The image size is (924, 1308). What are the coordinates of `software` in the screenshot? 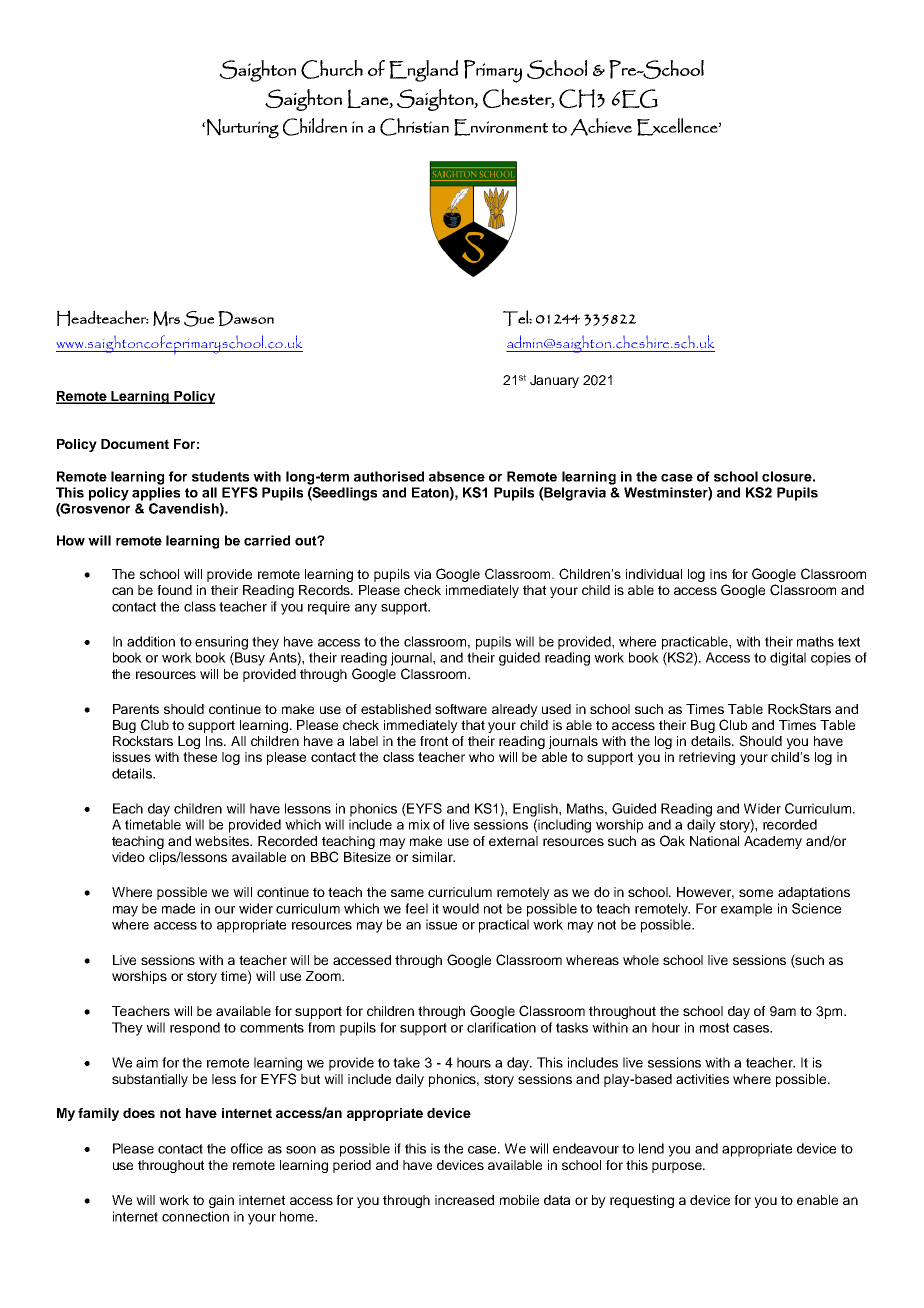 It's located at (461, 709).
